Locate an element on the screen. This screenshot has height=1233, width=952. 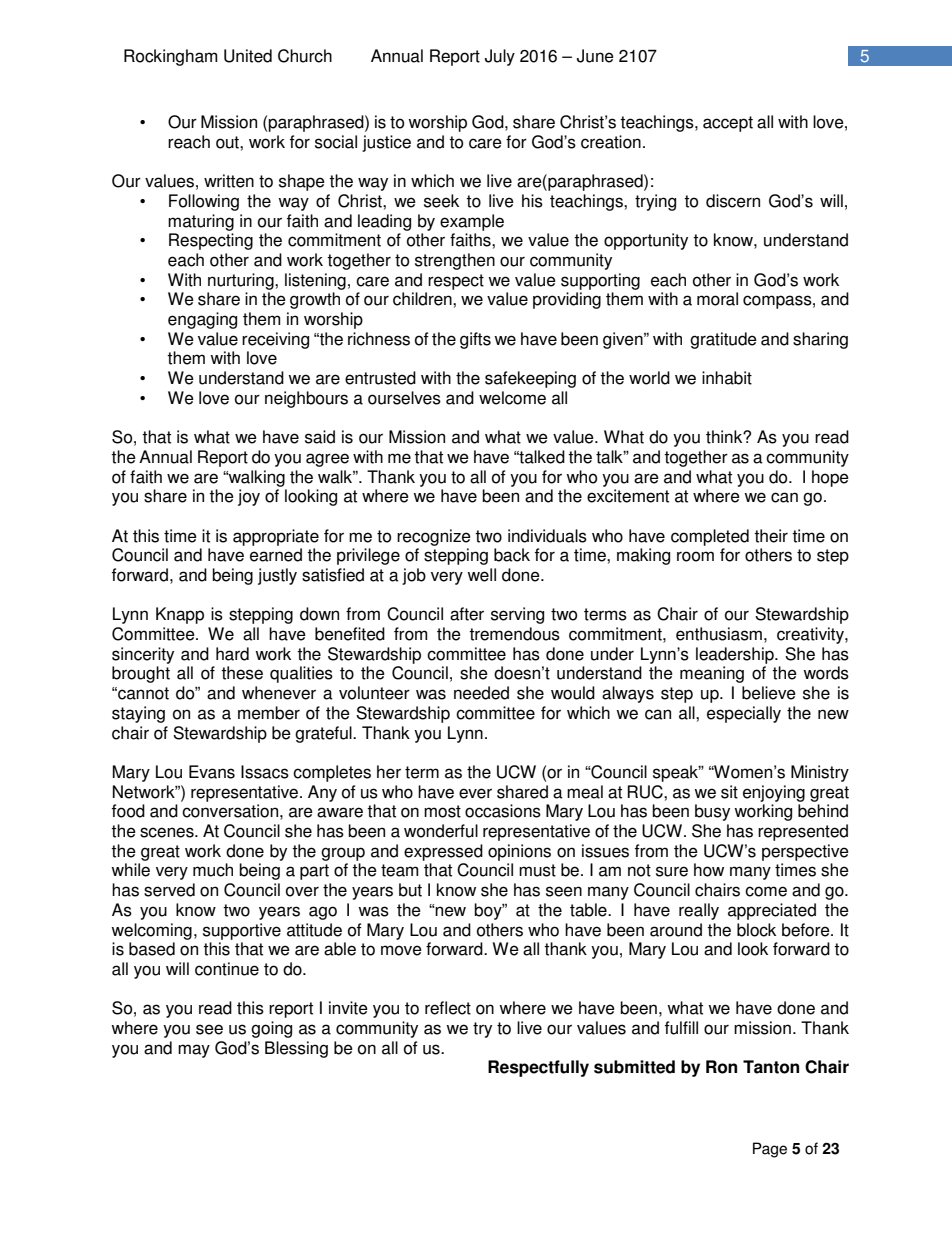
enthusiasm is located at coordinates (719, 634).
